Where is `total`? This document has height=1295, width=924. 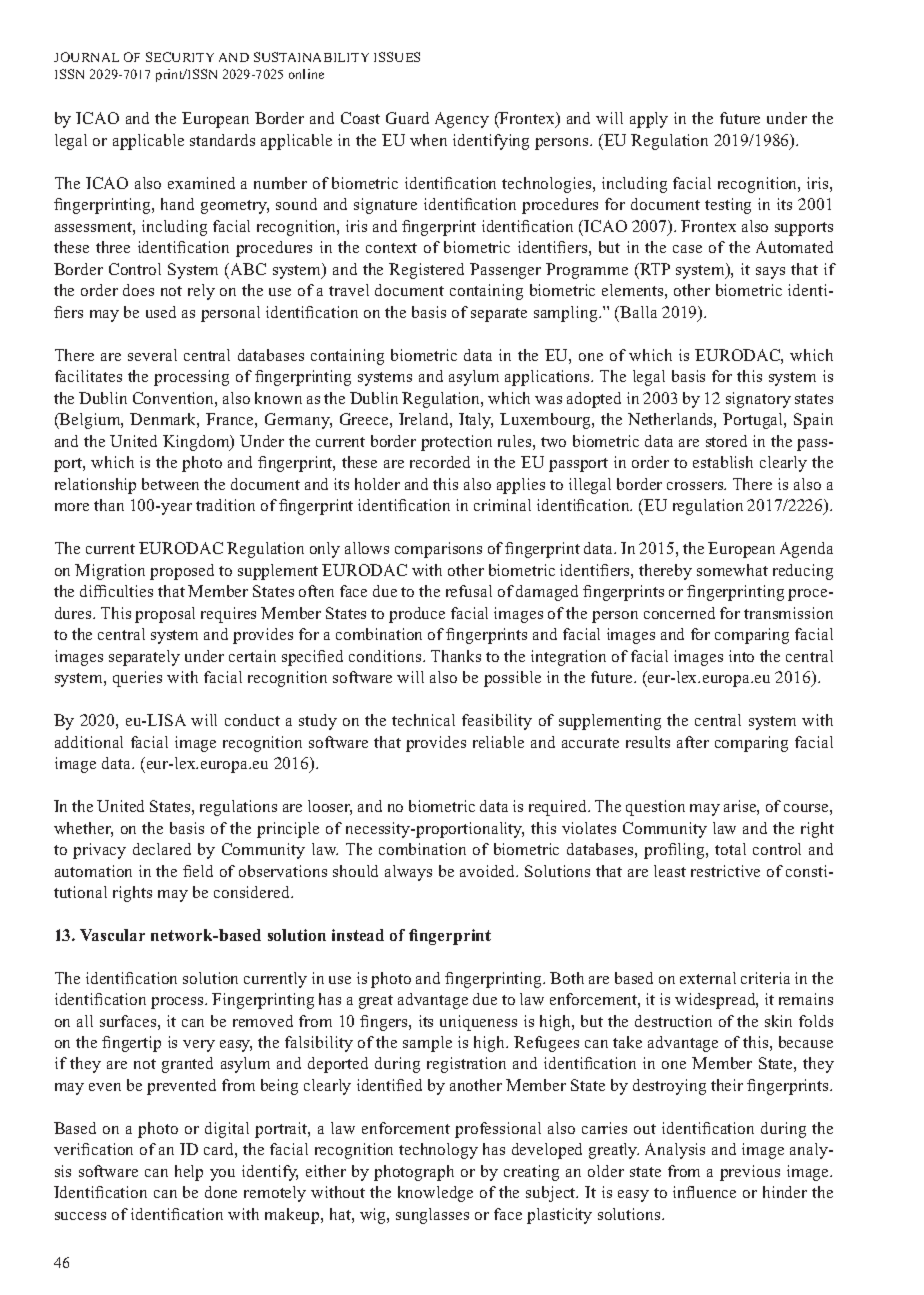
total is located at coordinates (730, 849).
